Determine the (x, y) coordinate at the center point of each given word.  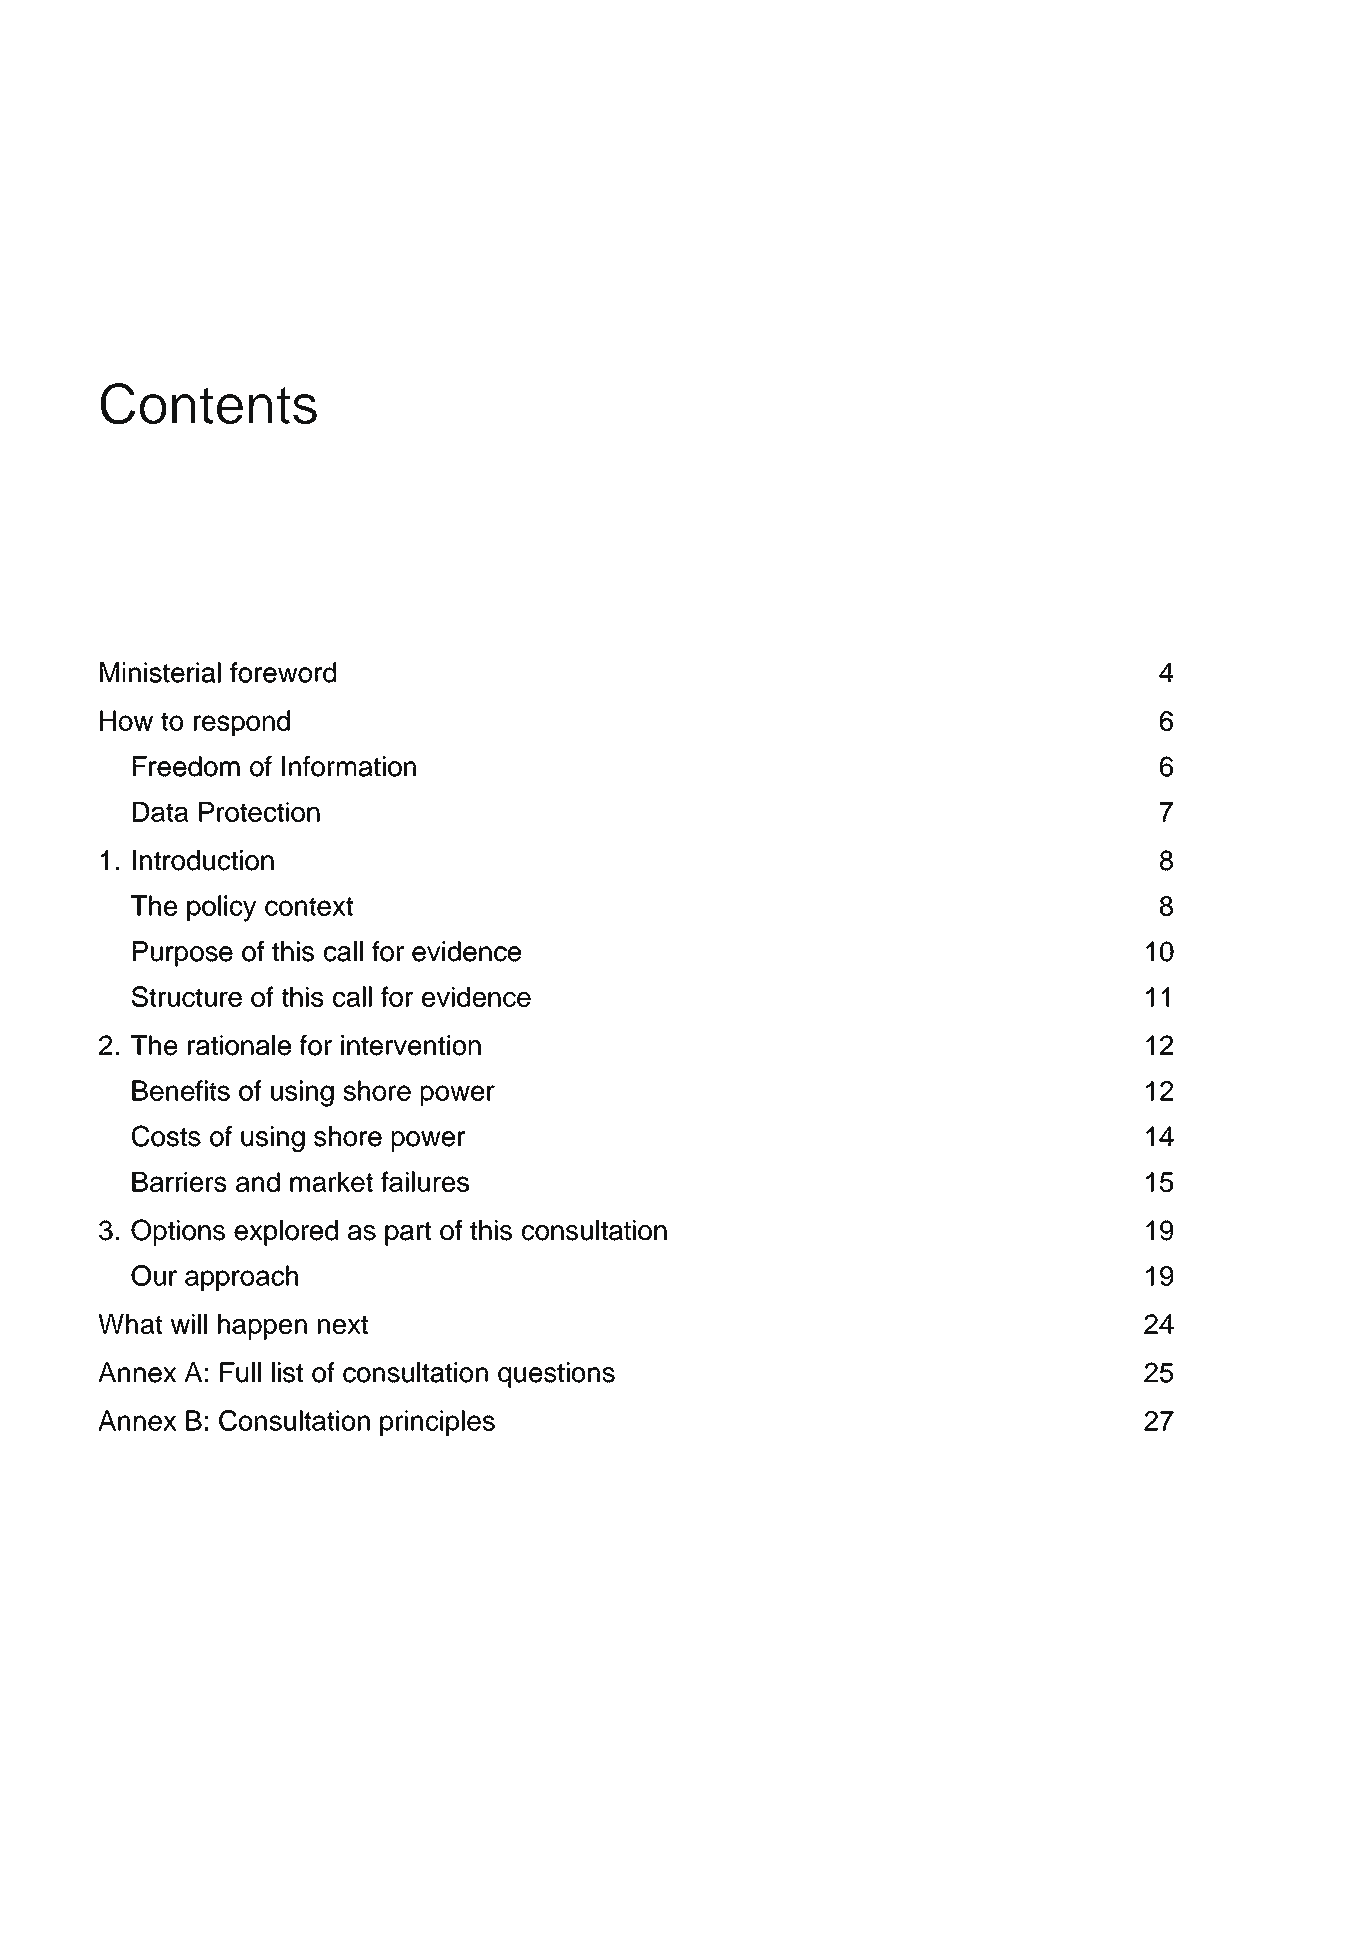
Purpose (183, 954)
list (287, 1372)
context (309, 906)
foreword (283, 672)
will (189, 1324)
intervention (411, 1045)
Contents (208, 404)
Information (349, 766)
